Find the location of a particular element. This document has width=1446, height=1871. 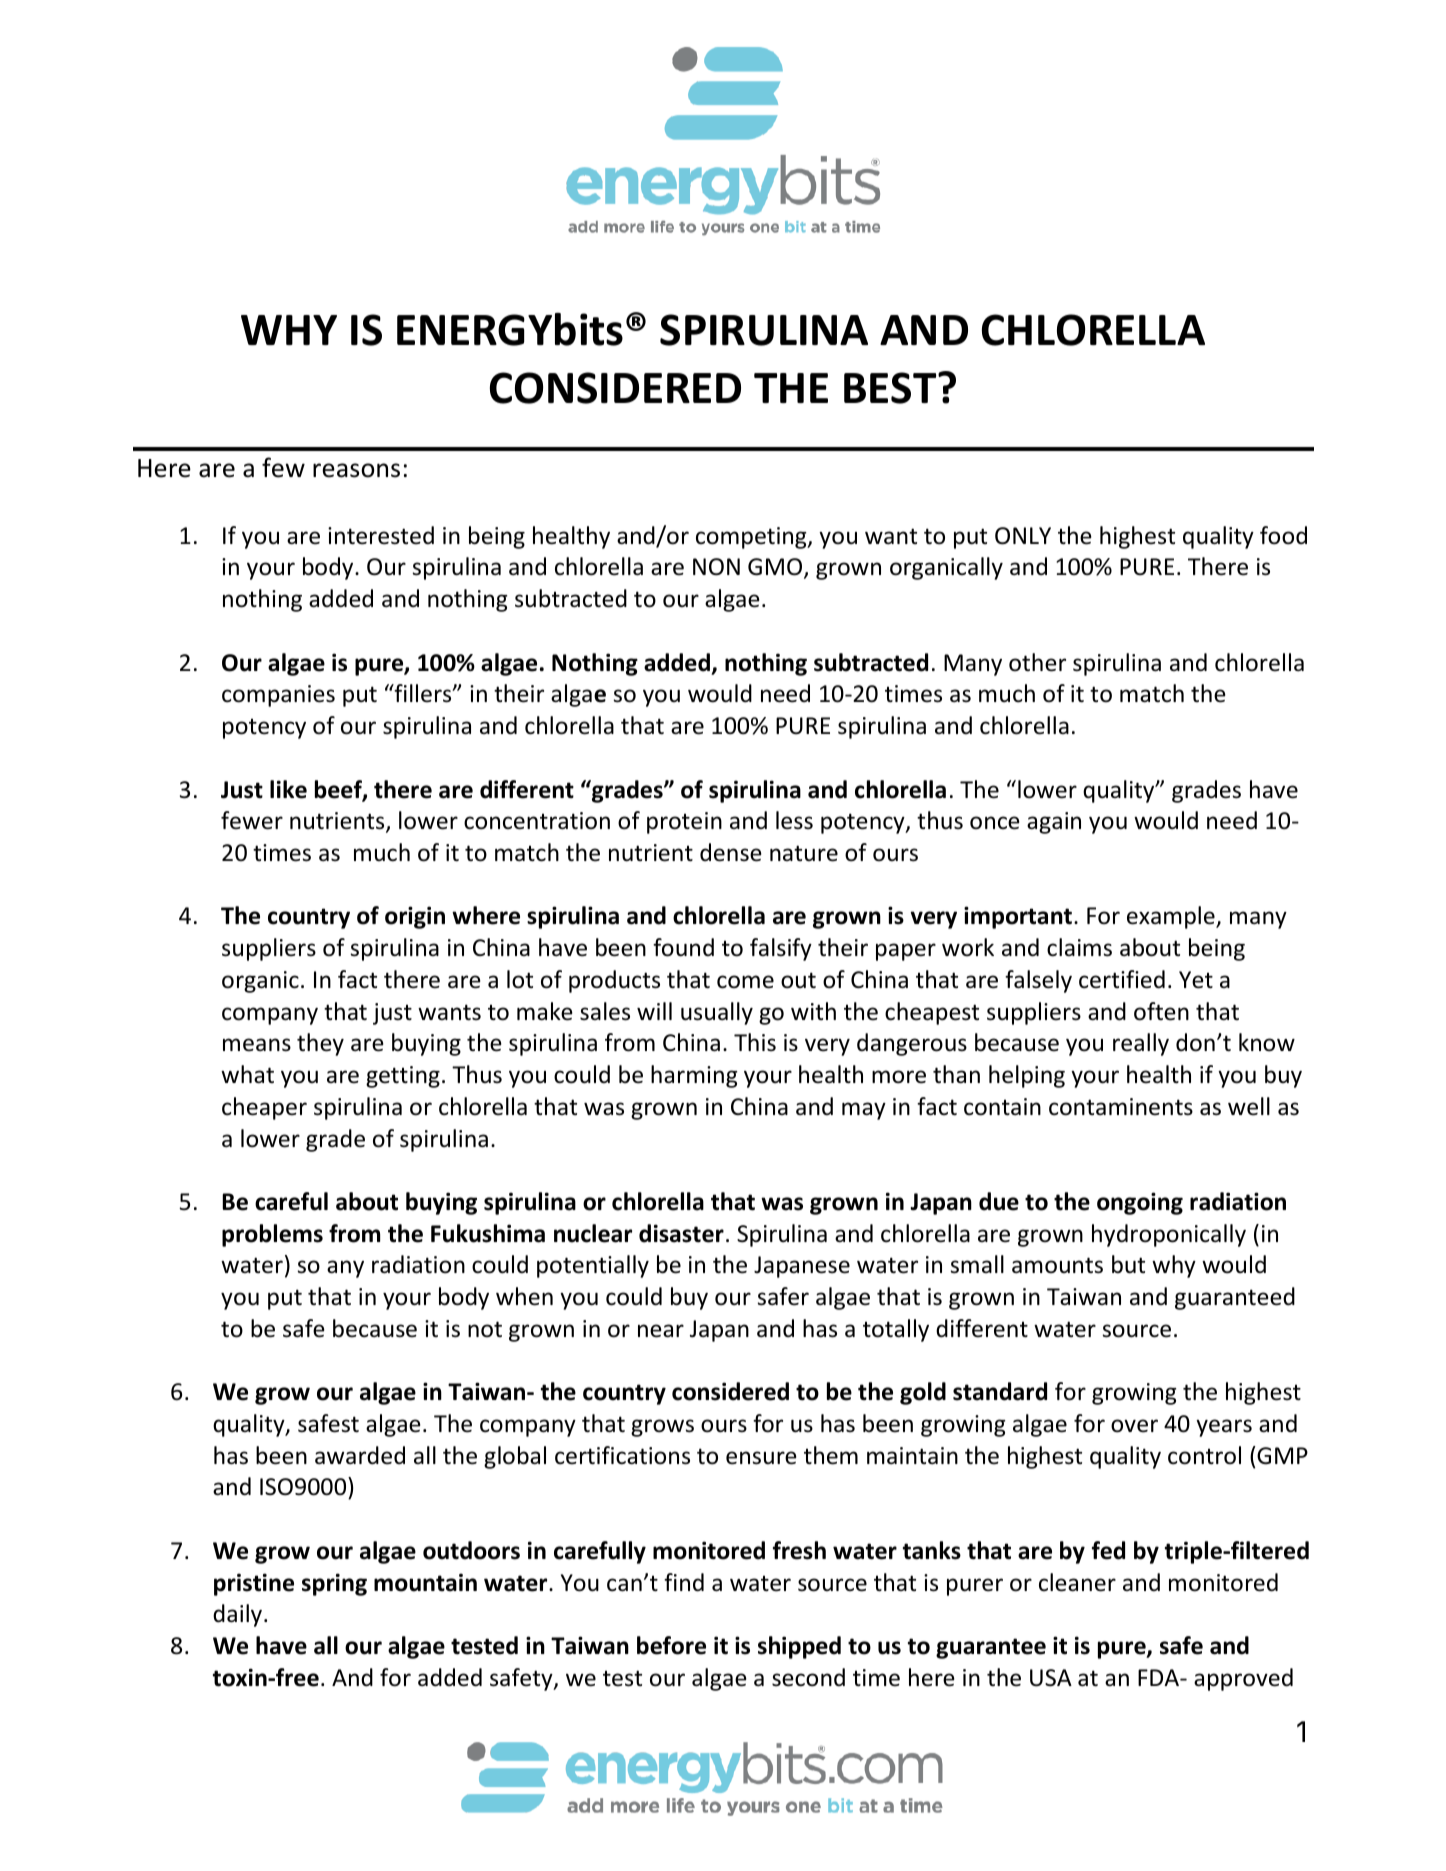

This is located at coordinates (755, 1042).
